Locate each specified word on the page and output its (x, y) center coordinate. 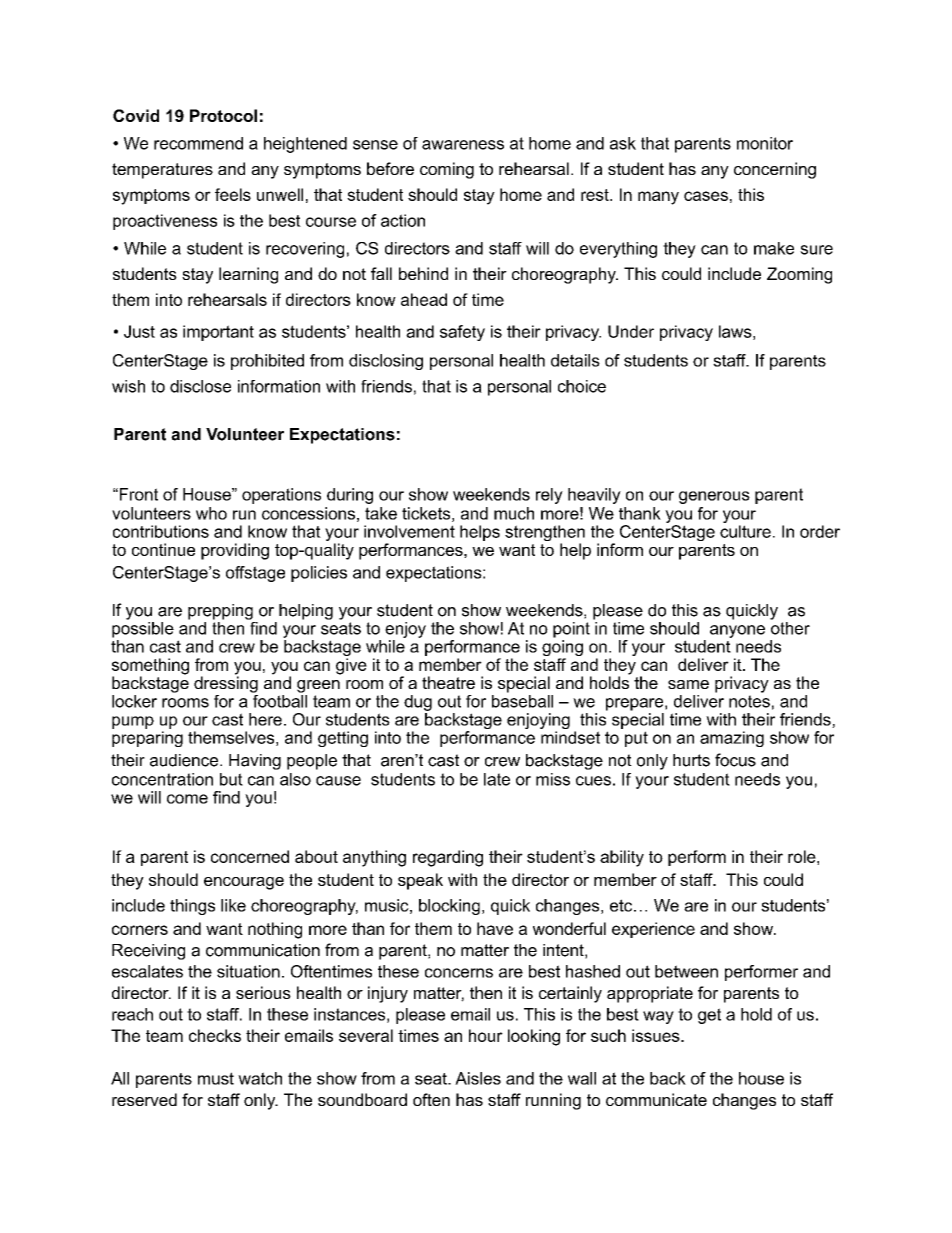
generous (714, 497)
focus (735, 760)
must (216, 1078)
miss (553, 779)
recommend (198, 143)
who (211, 513)
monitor (765, 143)
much (514, 513)
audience (184, 760)
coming (447, 170)
